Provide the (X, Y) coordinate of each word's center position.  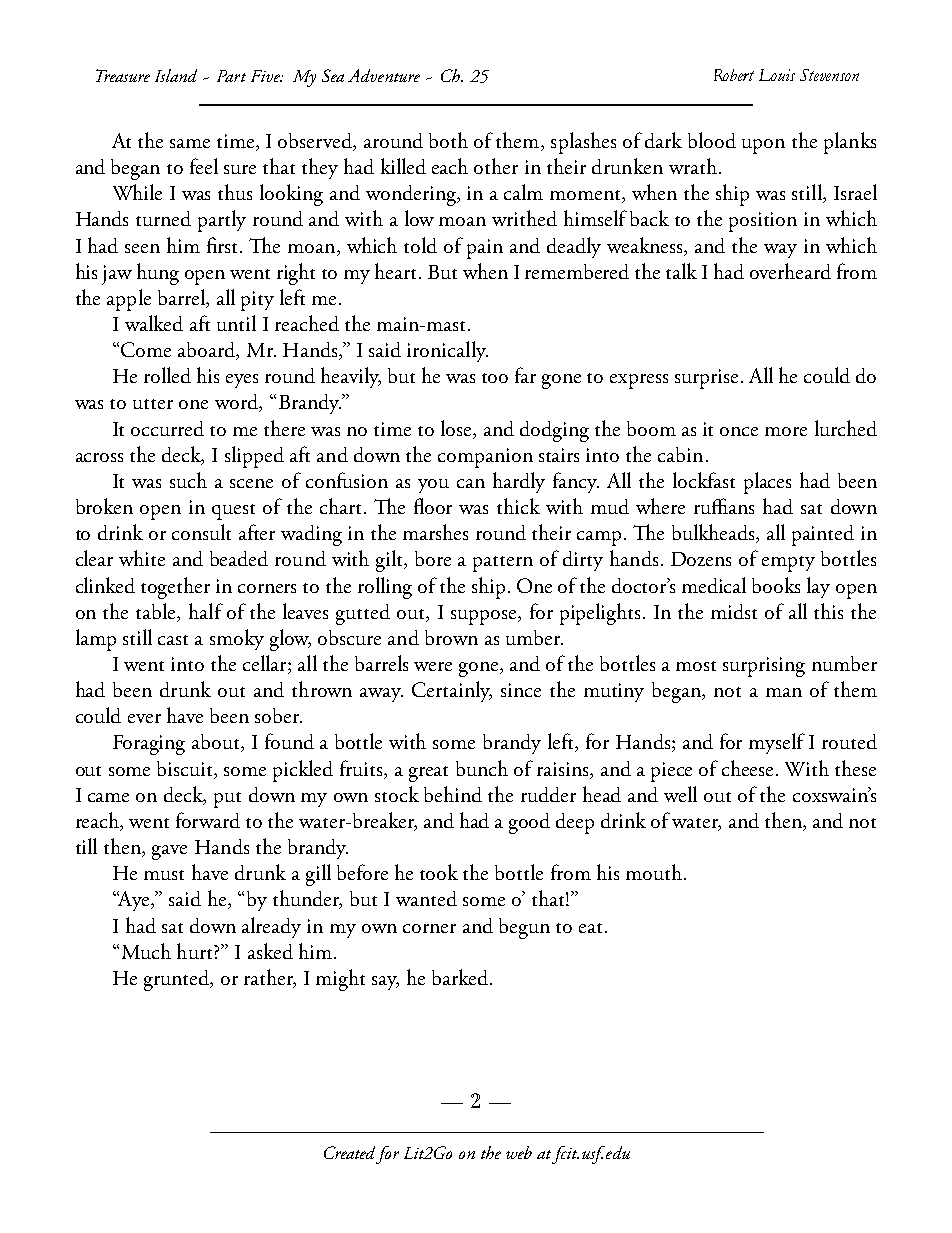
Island (176, 75)
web (519, 1152)
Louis (777, 75)
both (448, 140)
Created (349, 1152)
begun (524, 928)
